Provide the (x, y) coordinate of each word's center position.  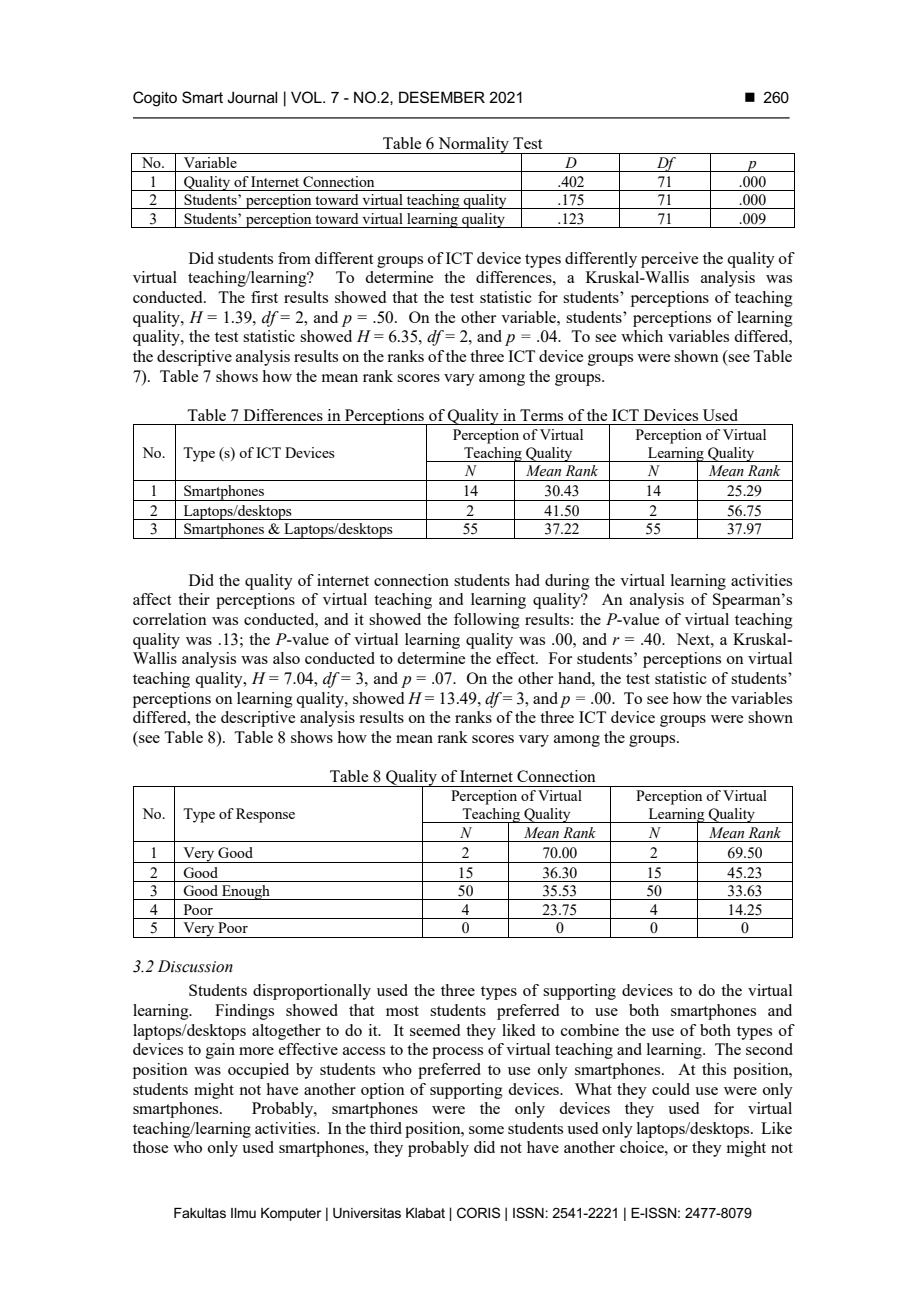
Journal (252, 97)
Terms (541, 415)
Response (265, 815)
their (194, 599)
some (486, 1130)
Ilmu (243, 1213)
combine (590, 1030)
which (642, 336)
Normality (473, 145)
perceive (669, 260)
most (402, 1011)
